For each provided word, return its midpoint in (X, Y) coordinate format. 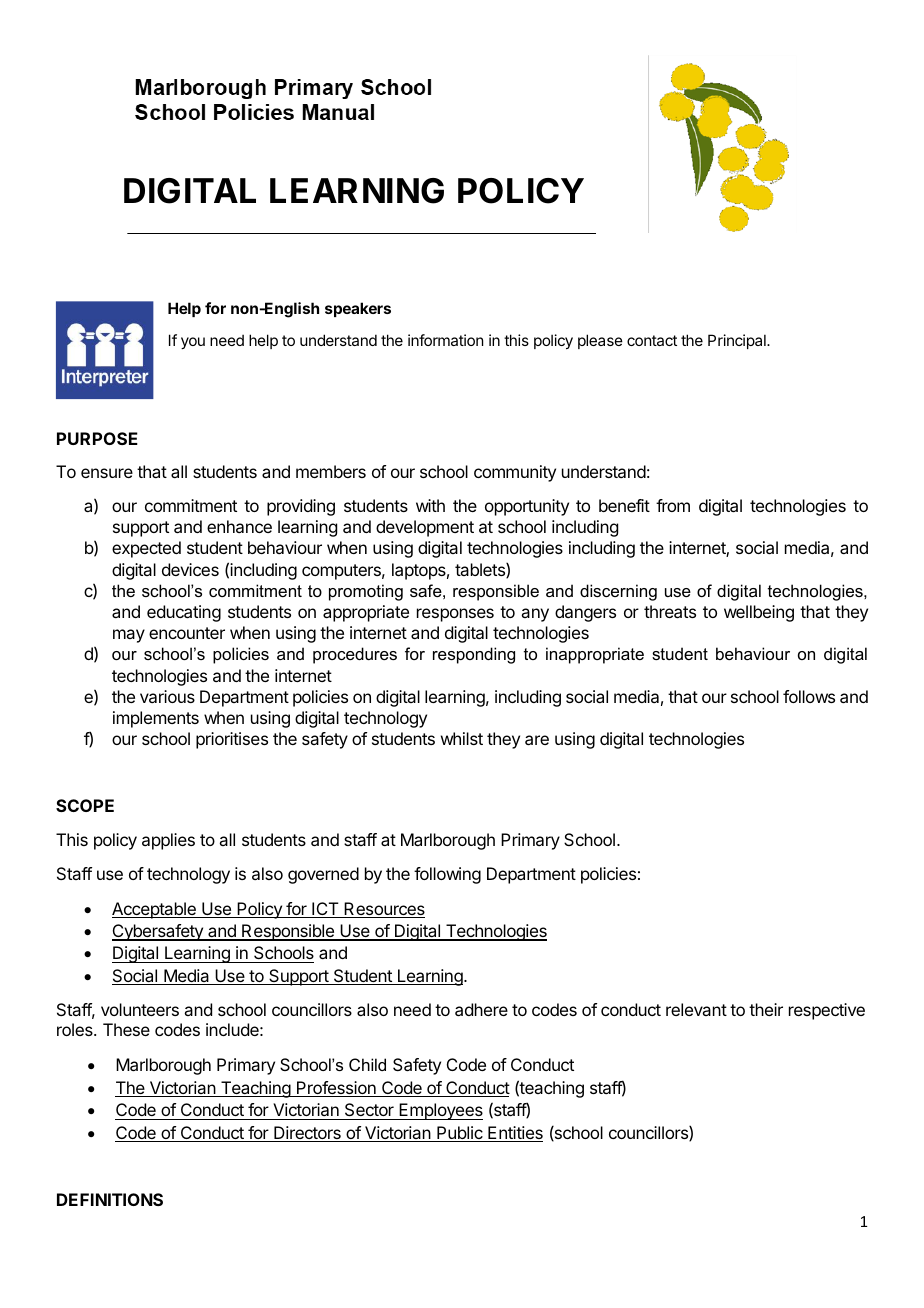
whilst (462, 738)
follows (809, 696)
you (193, 343)
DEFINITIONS (110, 1199)
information (445, 340)
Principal (738, 341)
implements (156, 719)
